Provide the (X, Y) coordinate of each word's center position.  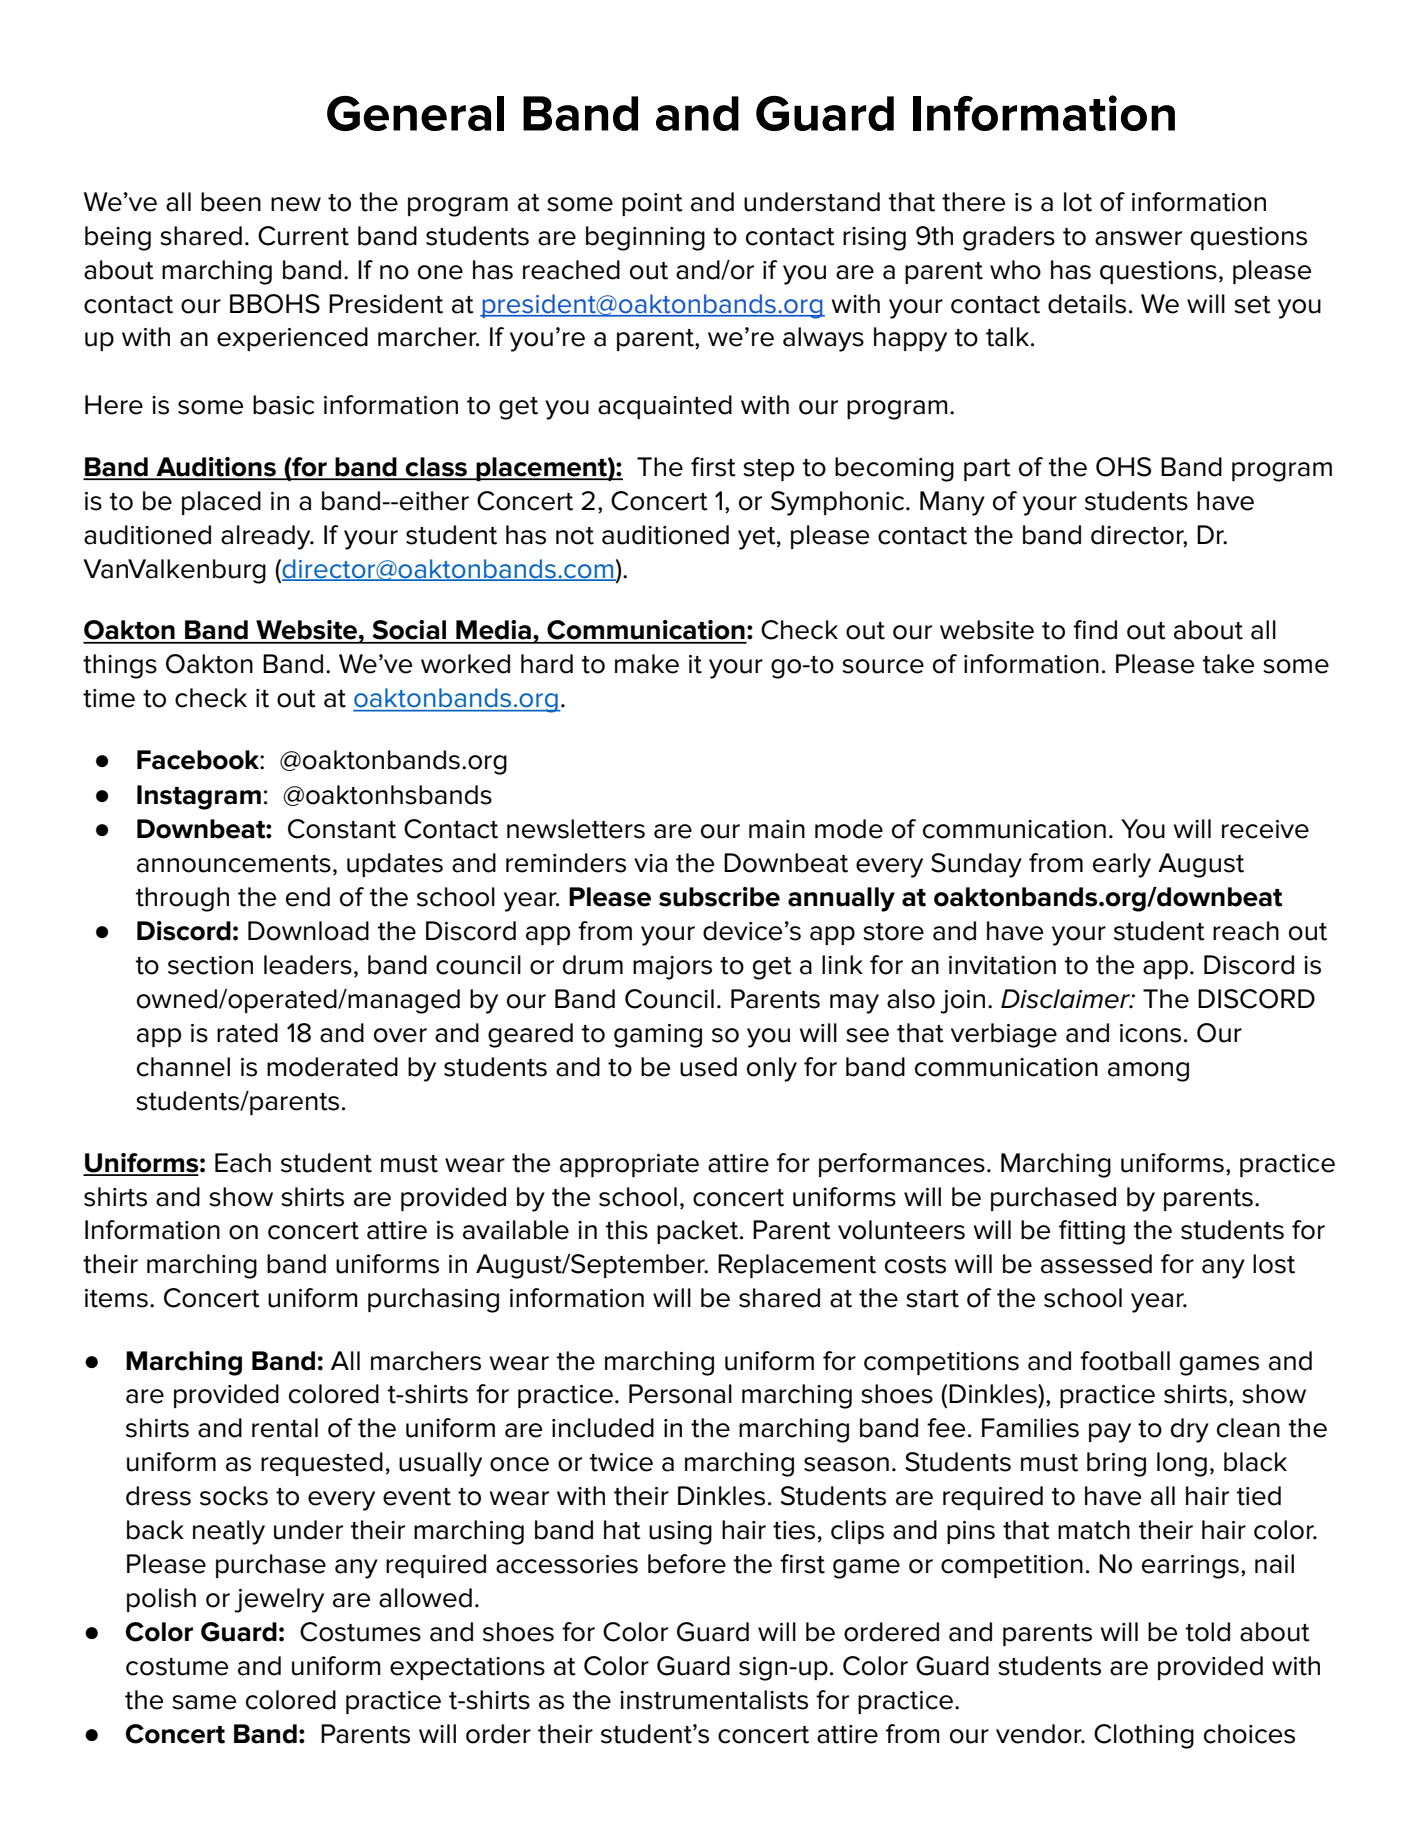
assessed (1096, 1264)
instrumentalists (714, 1700)
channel (183, 1067)
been (231, 202)
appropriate (629, 1165)
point (652, 204)
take (1228, 664)
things (120, 666)
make (647, 664)
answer (1138, 238)
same (204, 1702)
